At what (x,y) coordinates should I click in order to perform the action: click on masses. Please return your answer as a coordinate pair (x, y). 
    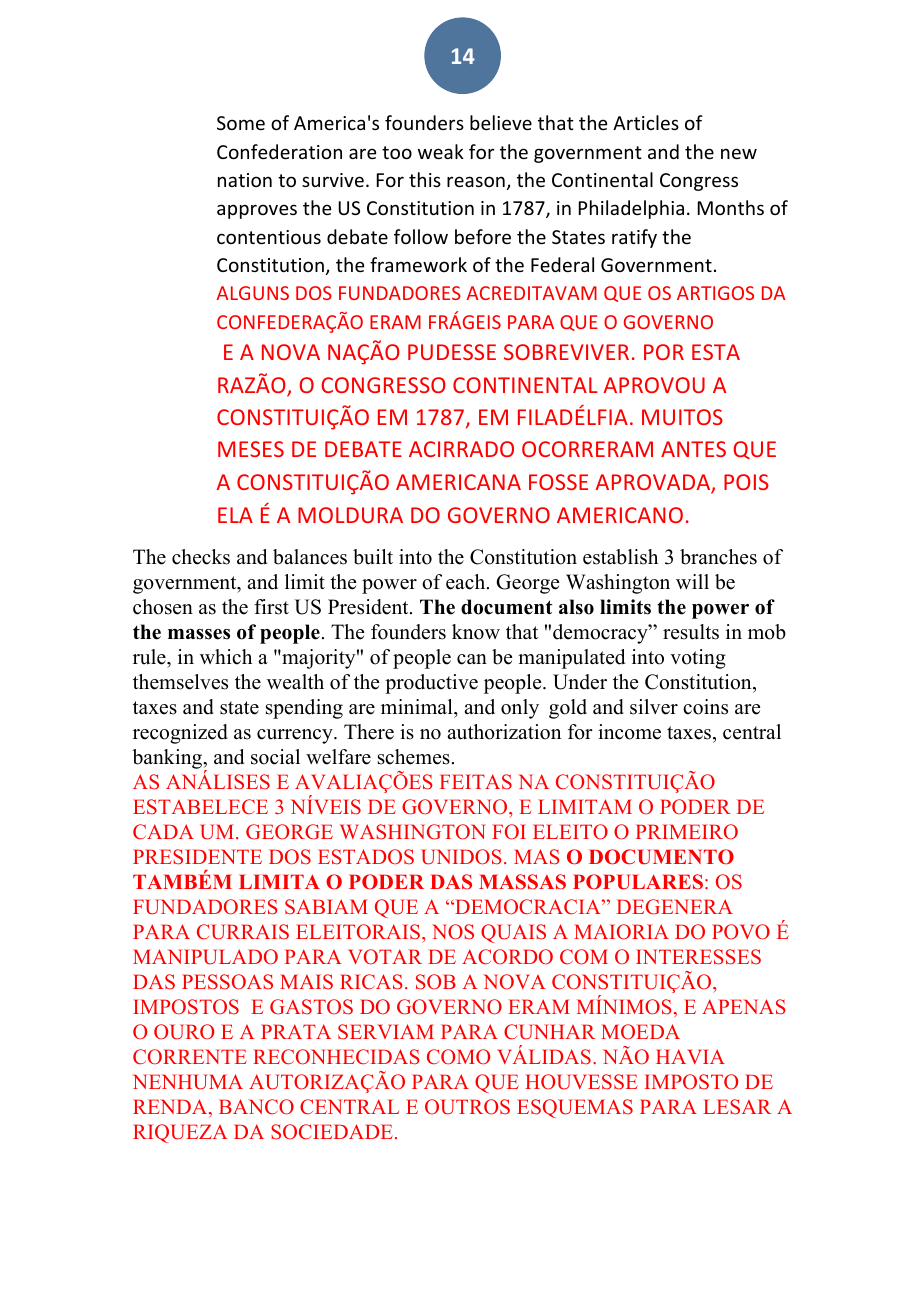
    Looking at the image, I should click on (199, 634).
